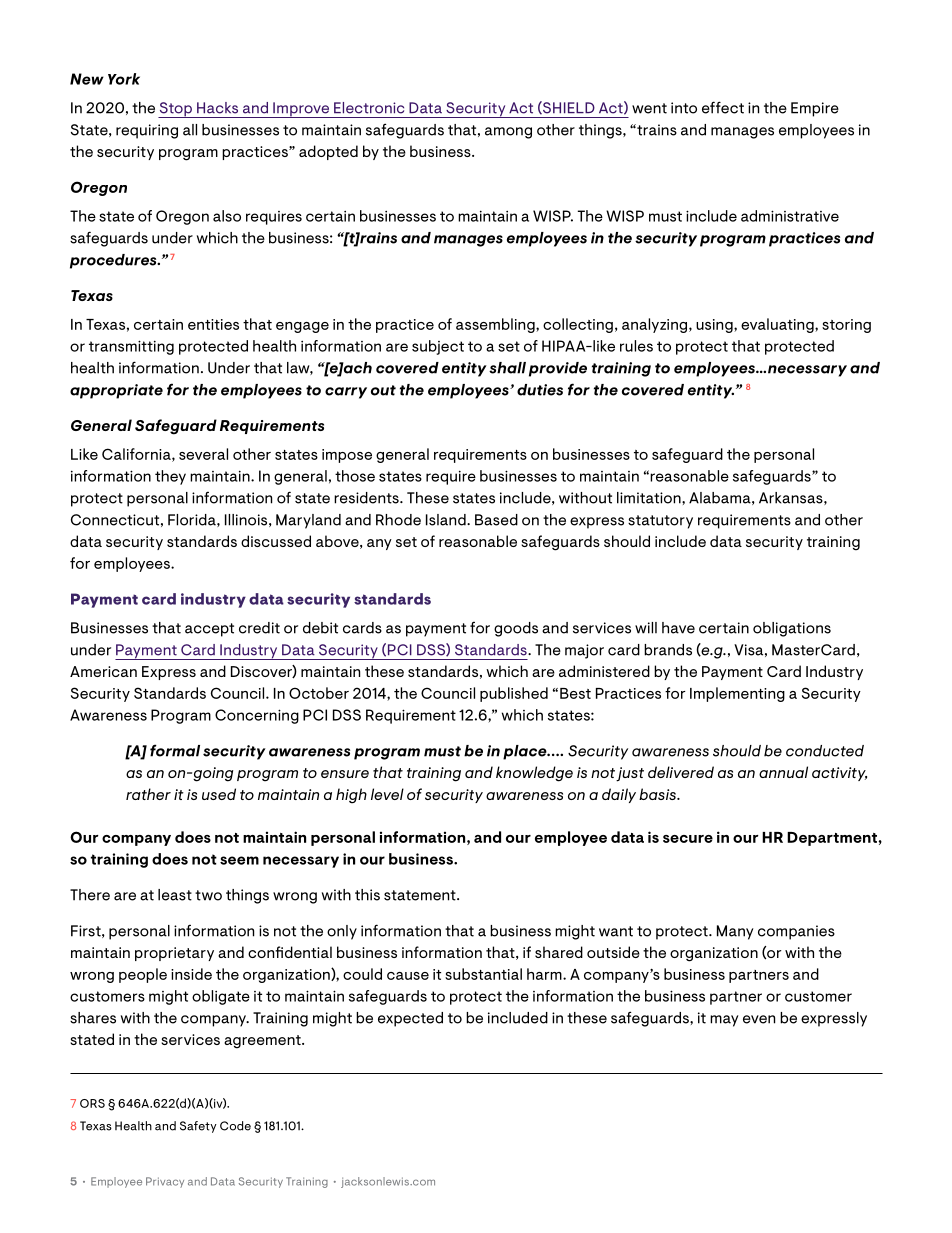  What do you see at coordinates (516, 629) in the screenshot?
I see `goods` at bounding box center [516, 629].
